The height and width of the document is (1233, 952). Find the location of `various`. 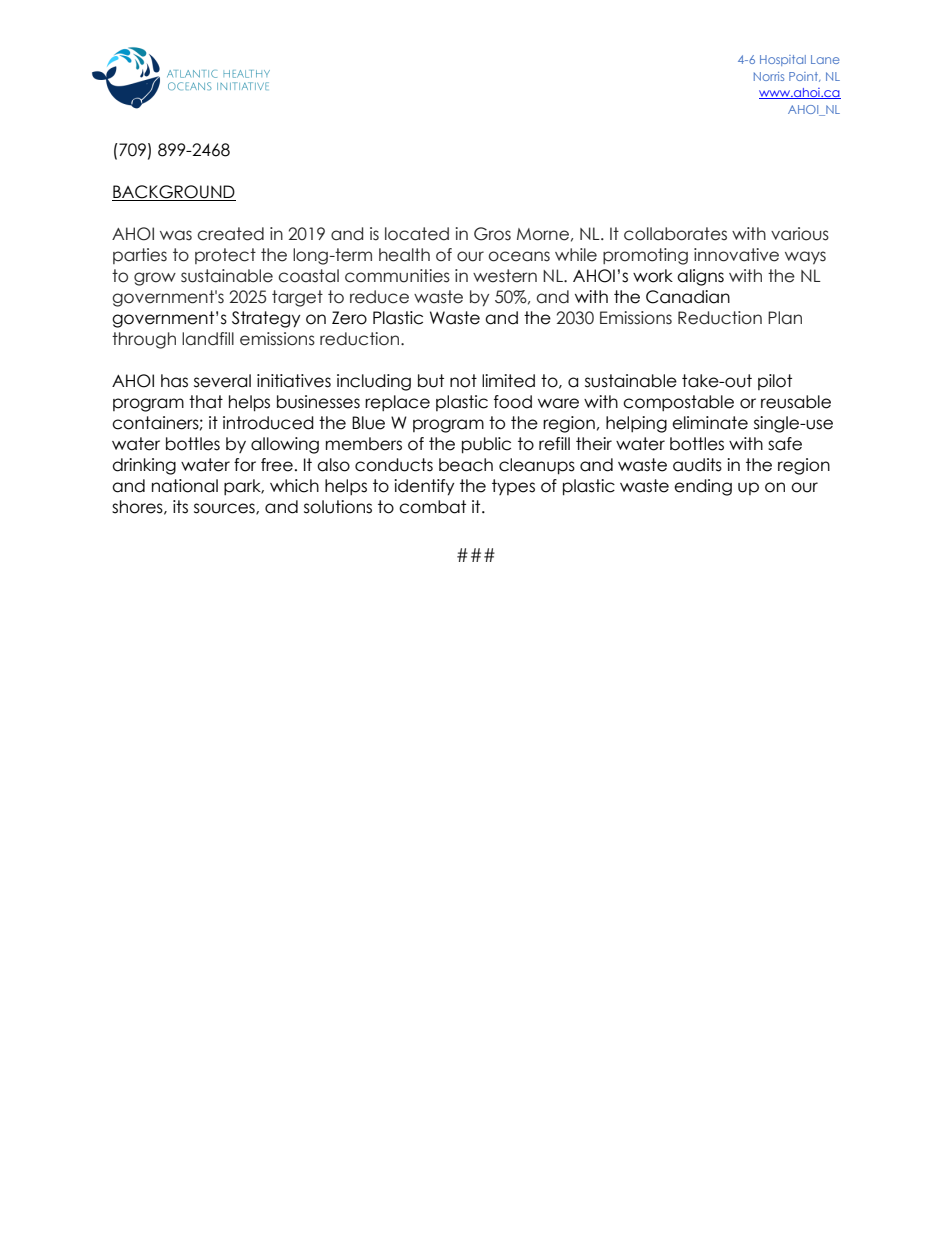

various is located at coordinates (800, 234).
